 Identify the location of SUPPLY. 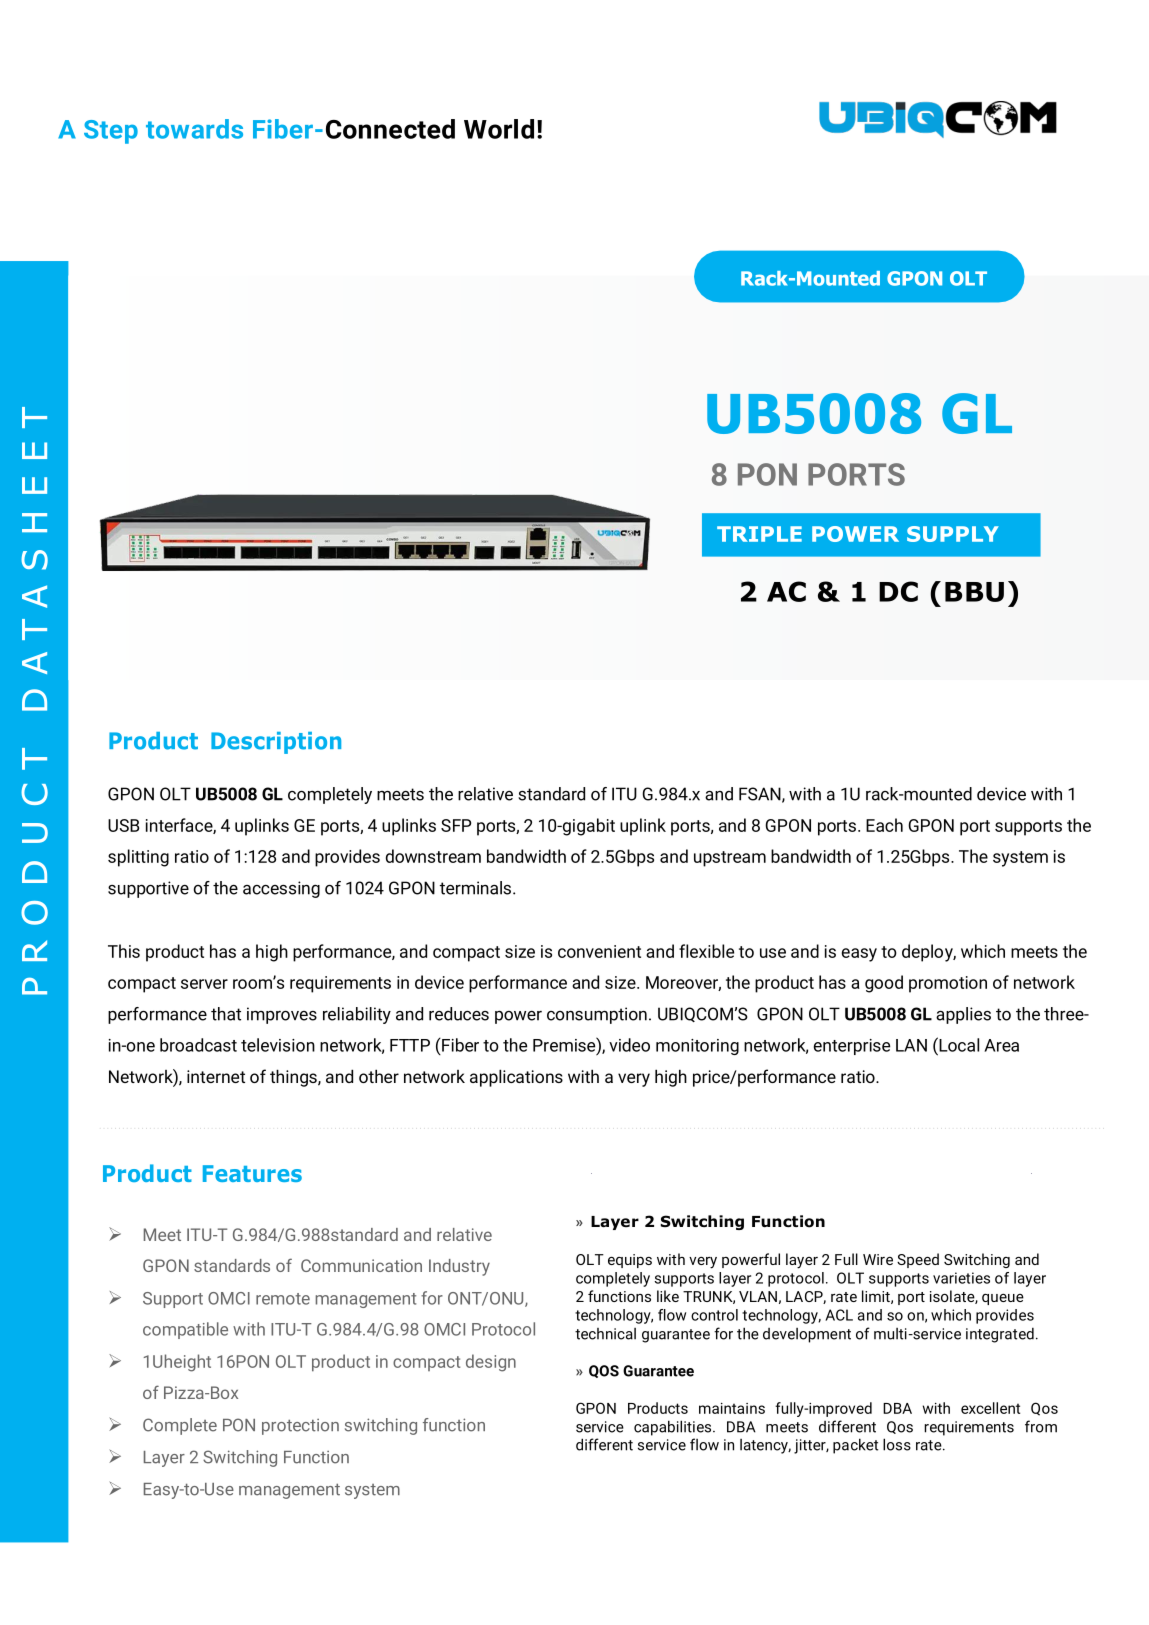
(953, 534).
